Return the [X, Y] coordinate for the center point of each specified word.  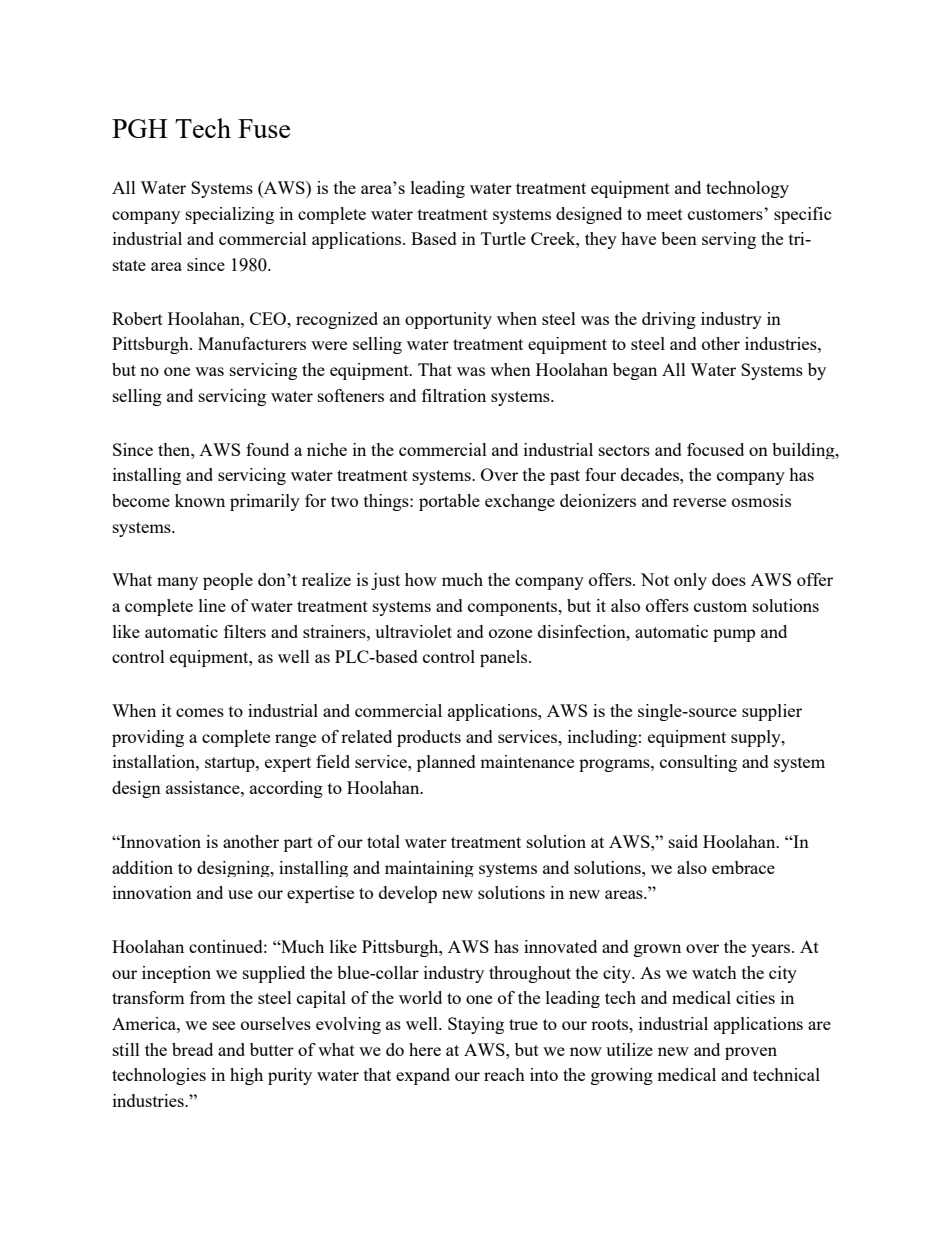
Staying [476, 1025]
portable [449, 502]
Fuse [264, 128]
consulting [698, 763]
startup [231, 764]
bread [192, 1049]
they [601, 240]
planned [446, 763]
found [267, 449]
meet [664, 214]
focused [715, 449]
